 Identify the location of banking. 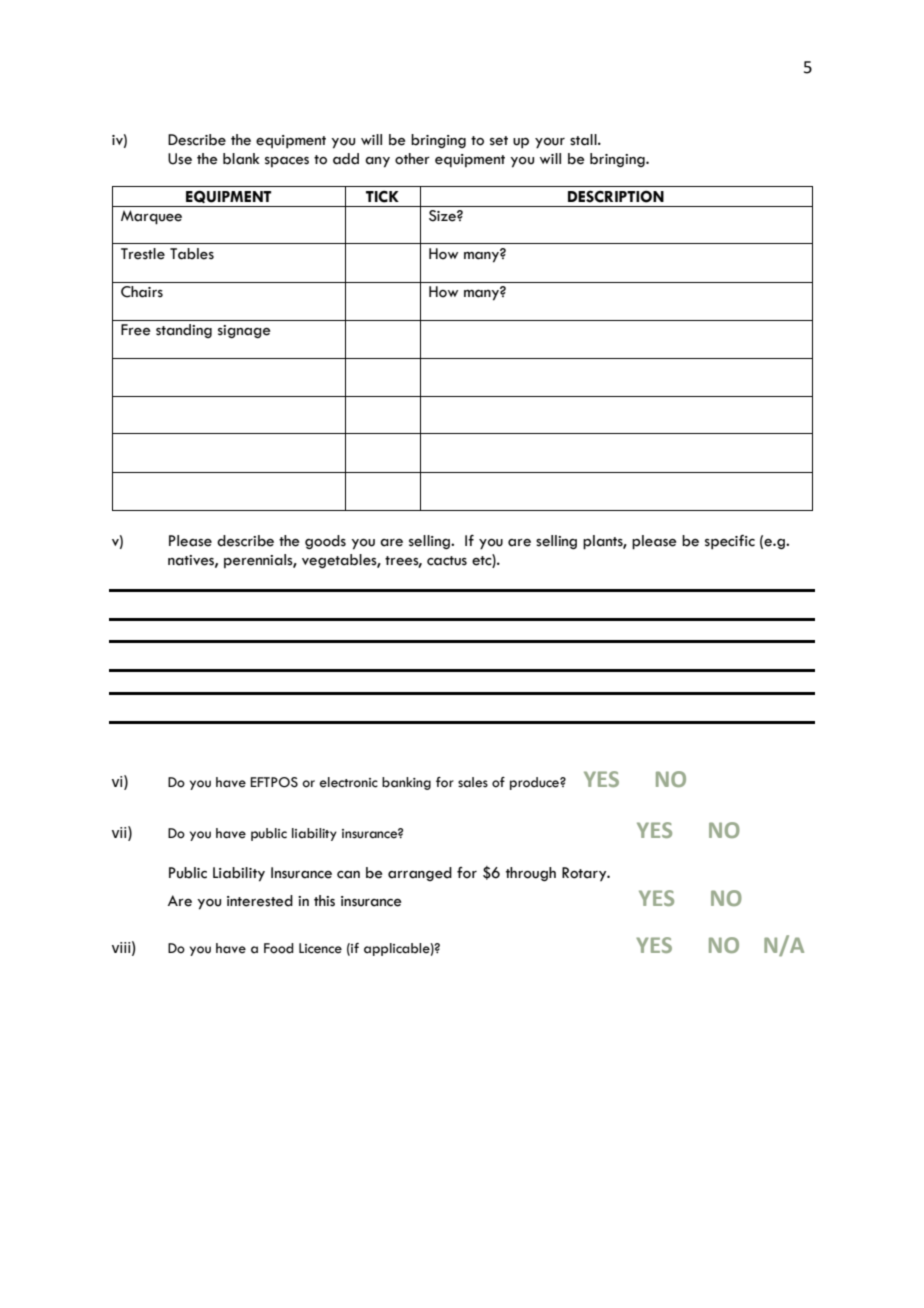
(406, 783).
